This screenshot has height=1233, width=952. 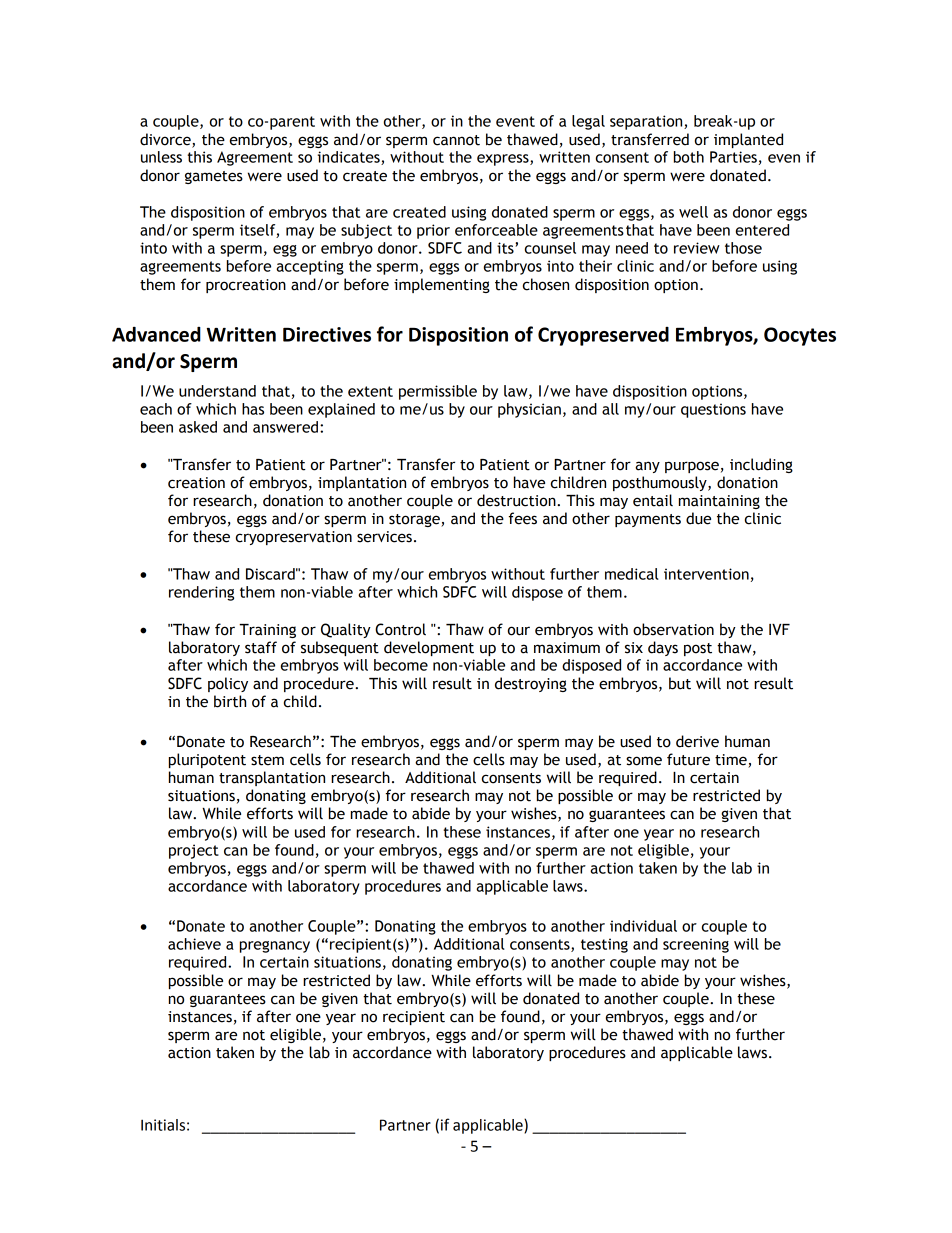 What do you see at coordinates (456, 140) in the screenshot?
I see `cannot` at bounding box center [456, 140].
